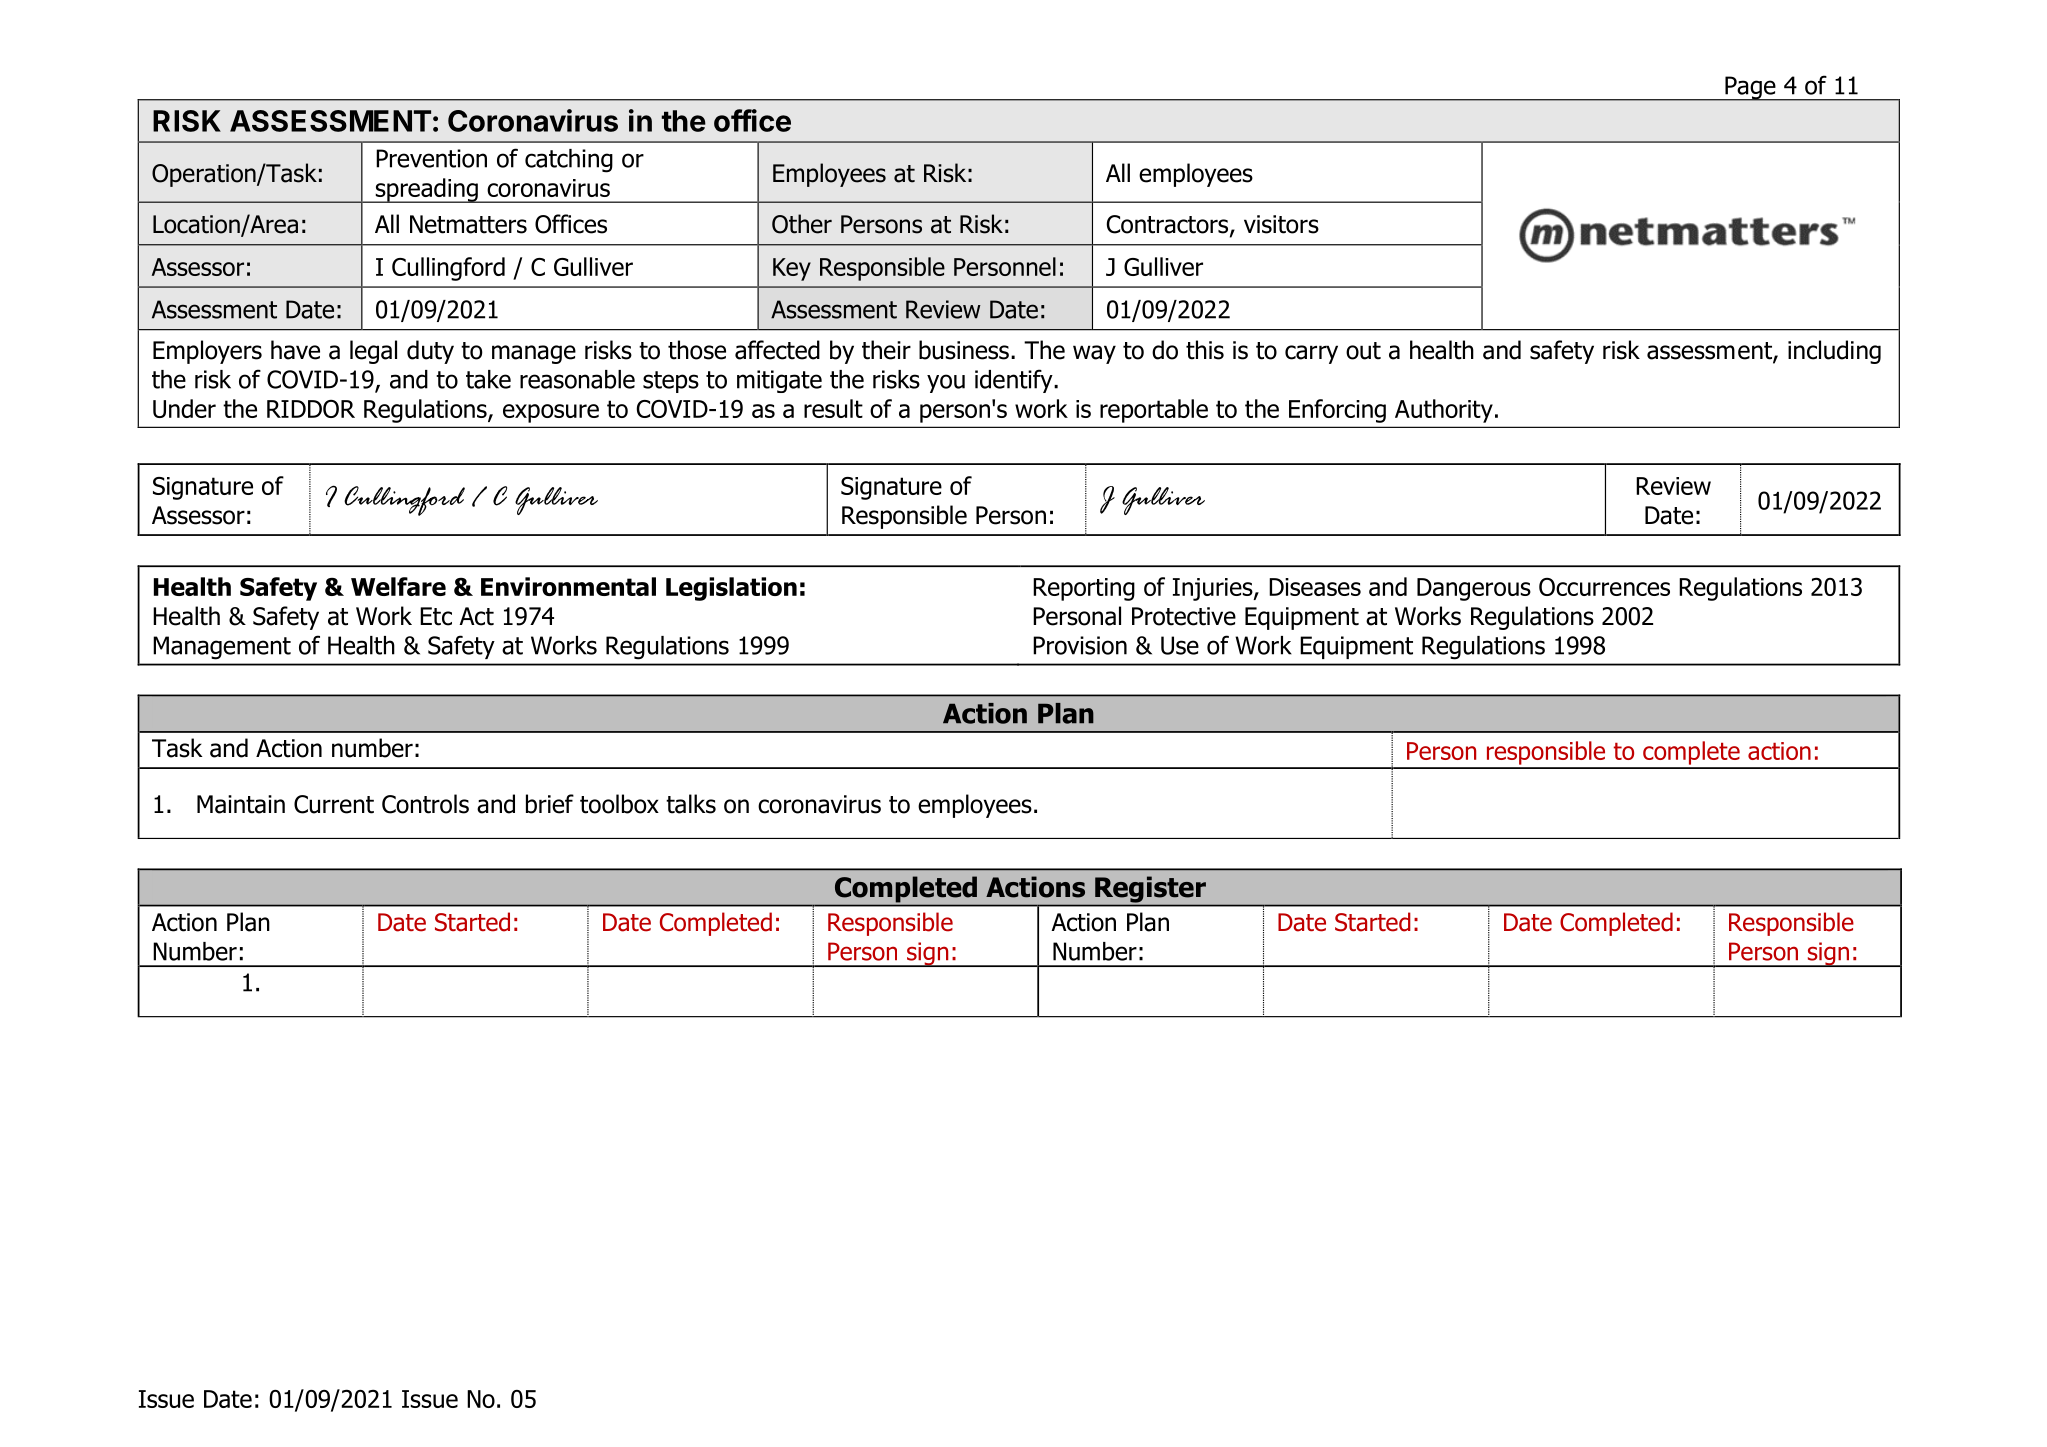 This screenshot has height=1447, width=2047. What do you see at coordinates (1750, 88) in the screenshot?
I see `Page` at bounding box center [1750, 88].
